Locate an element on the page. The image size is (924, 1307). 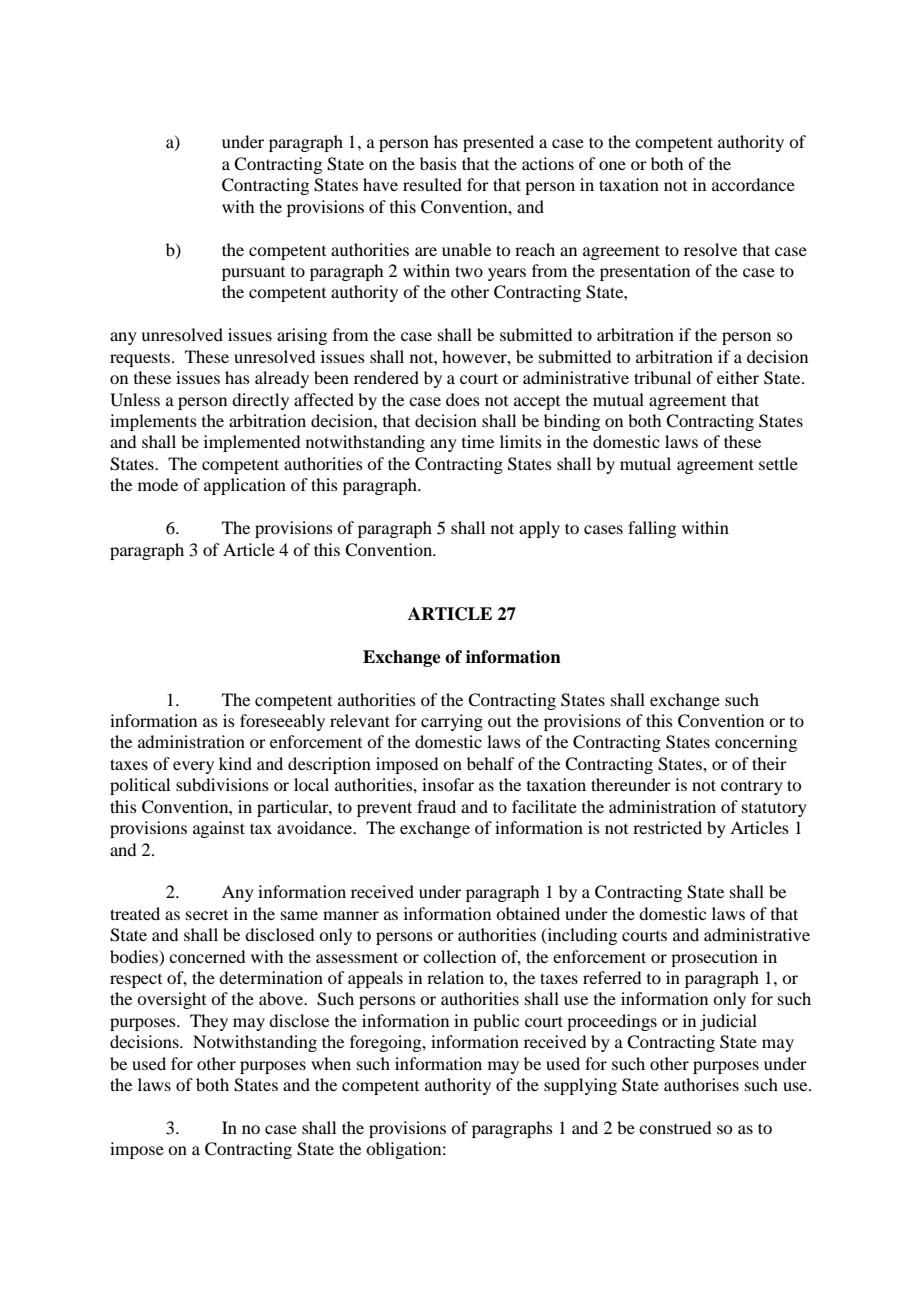
kind is located at coordinates (235, 763).
